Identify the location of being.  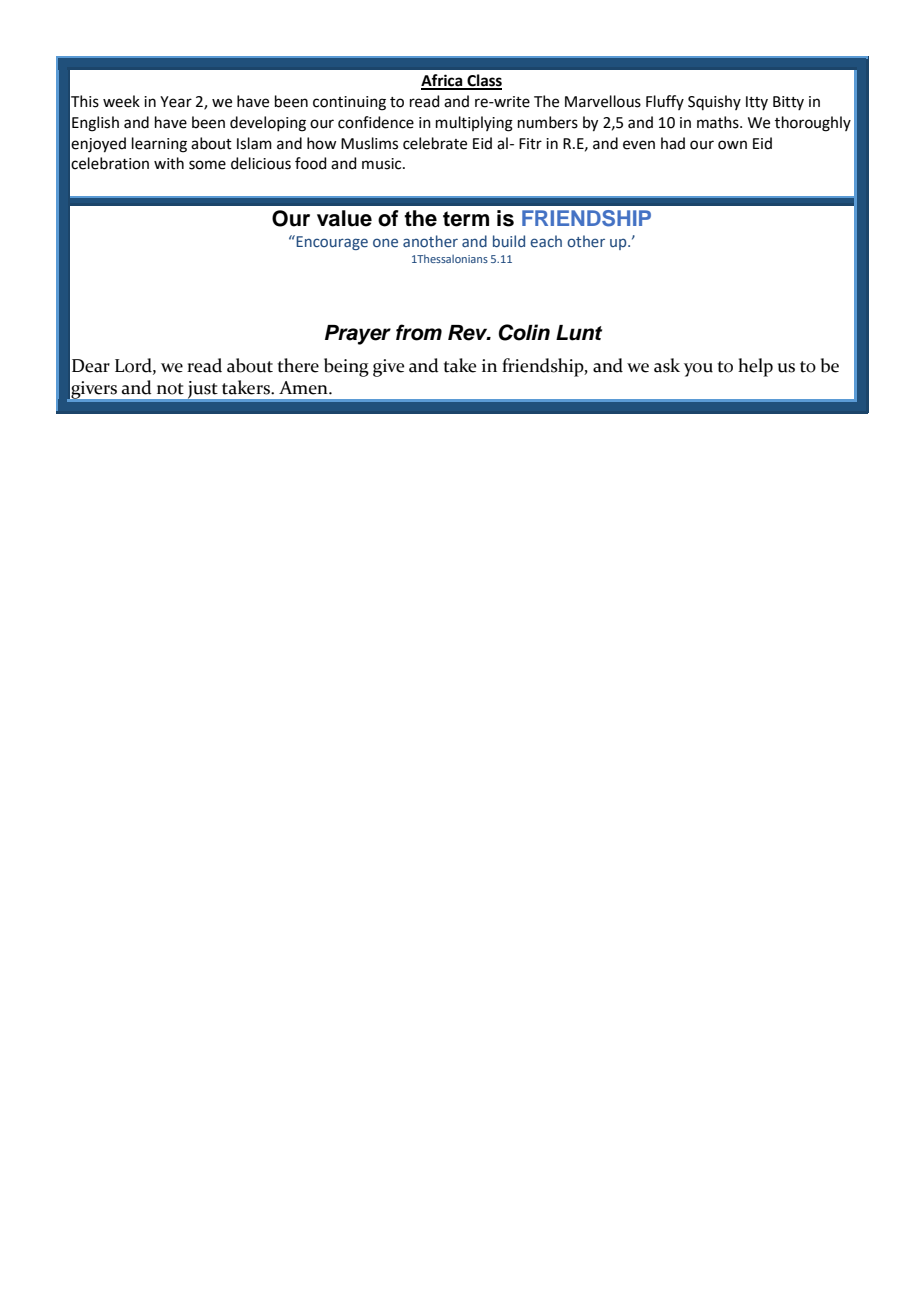
(346, 367).
